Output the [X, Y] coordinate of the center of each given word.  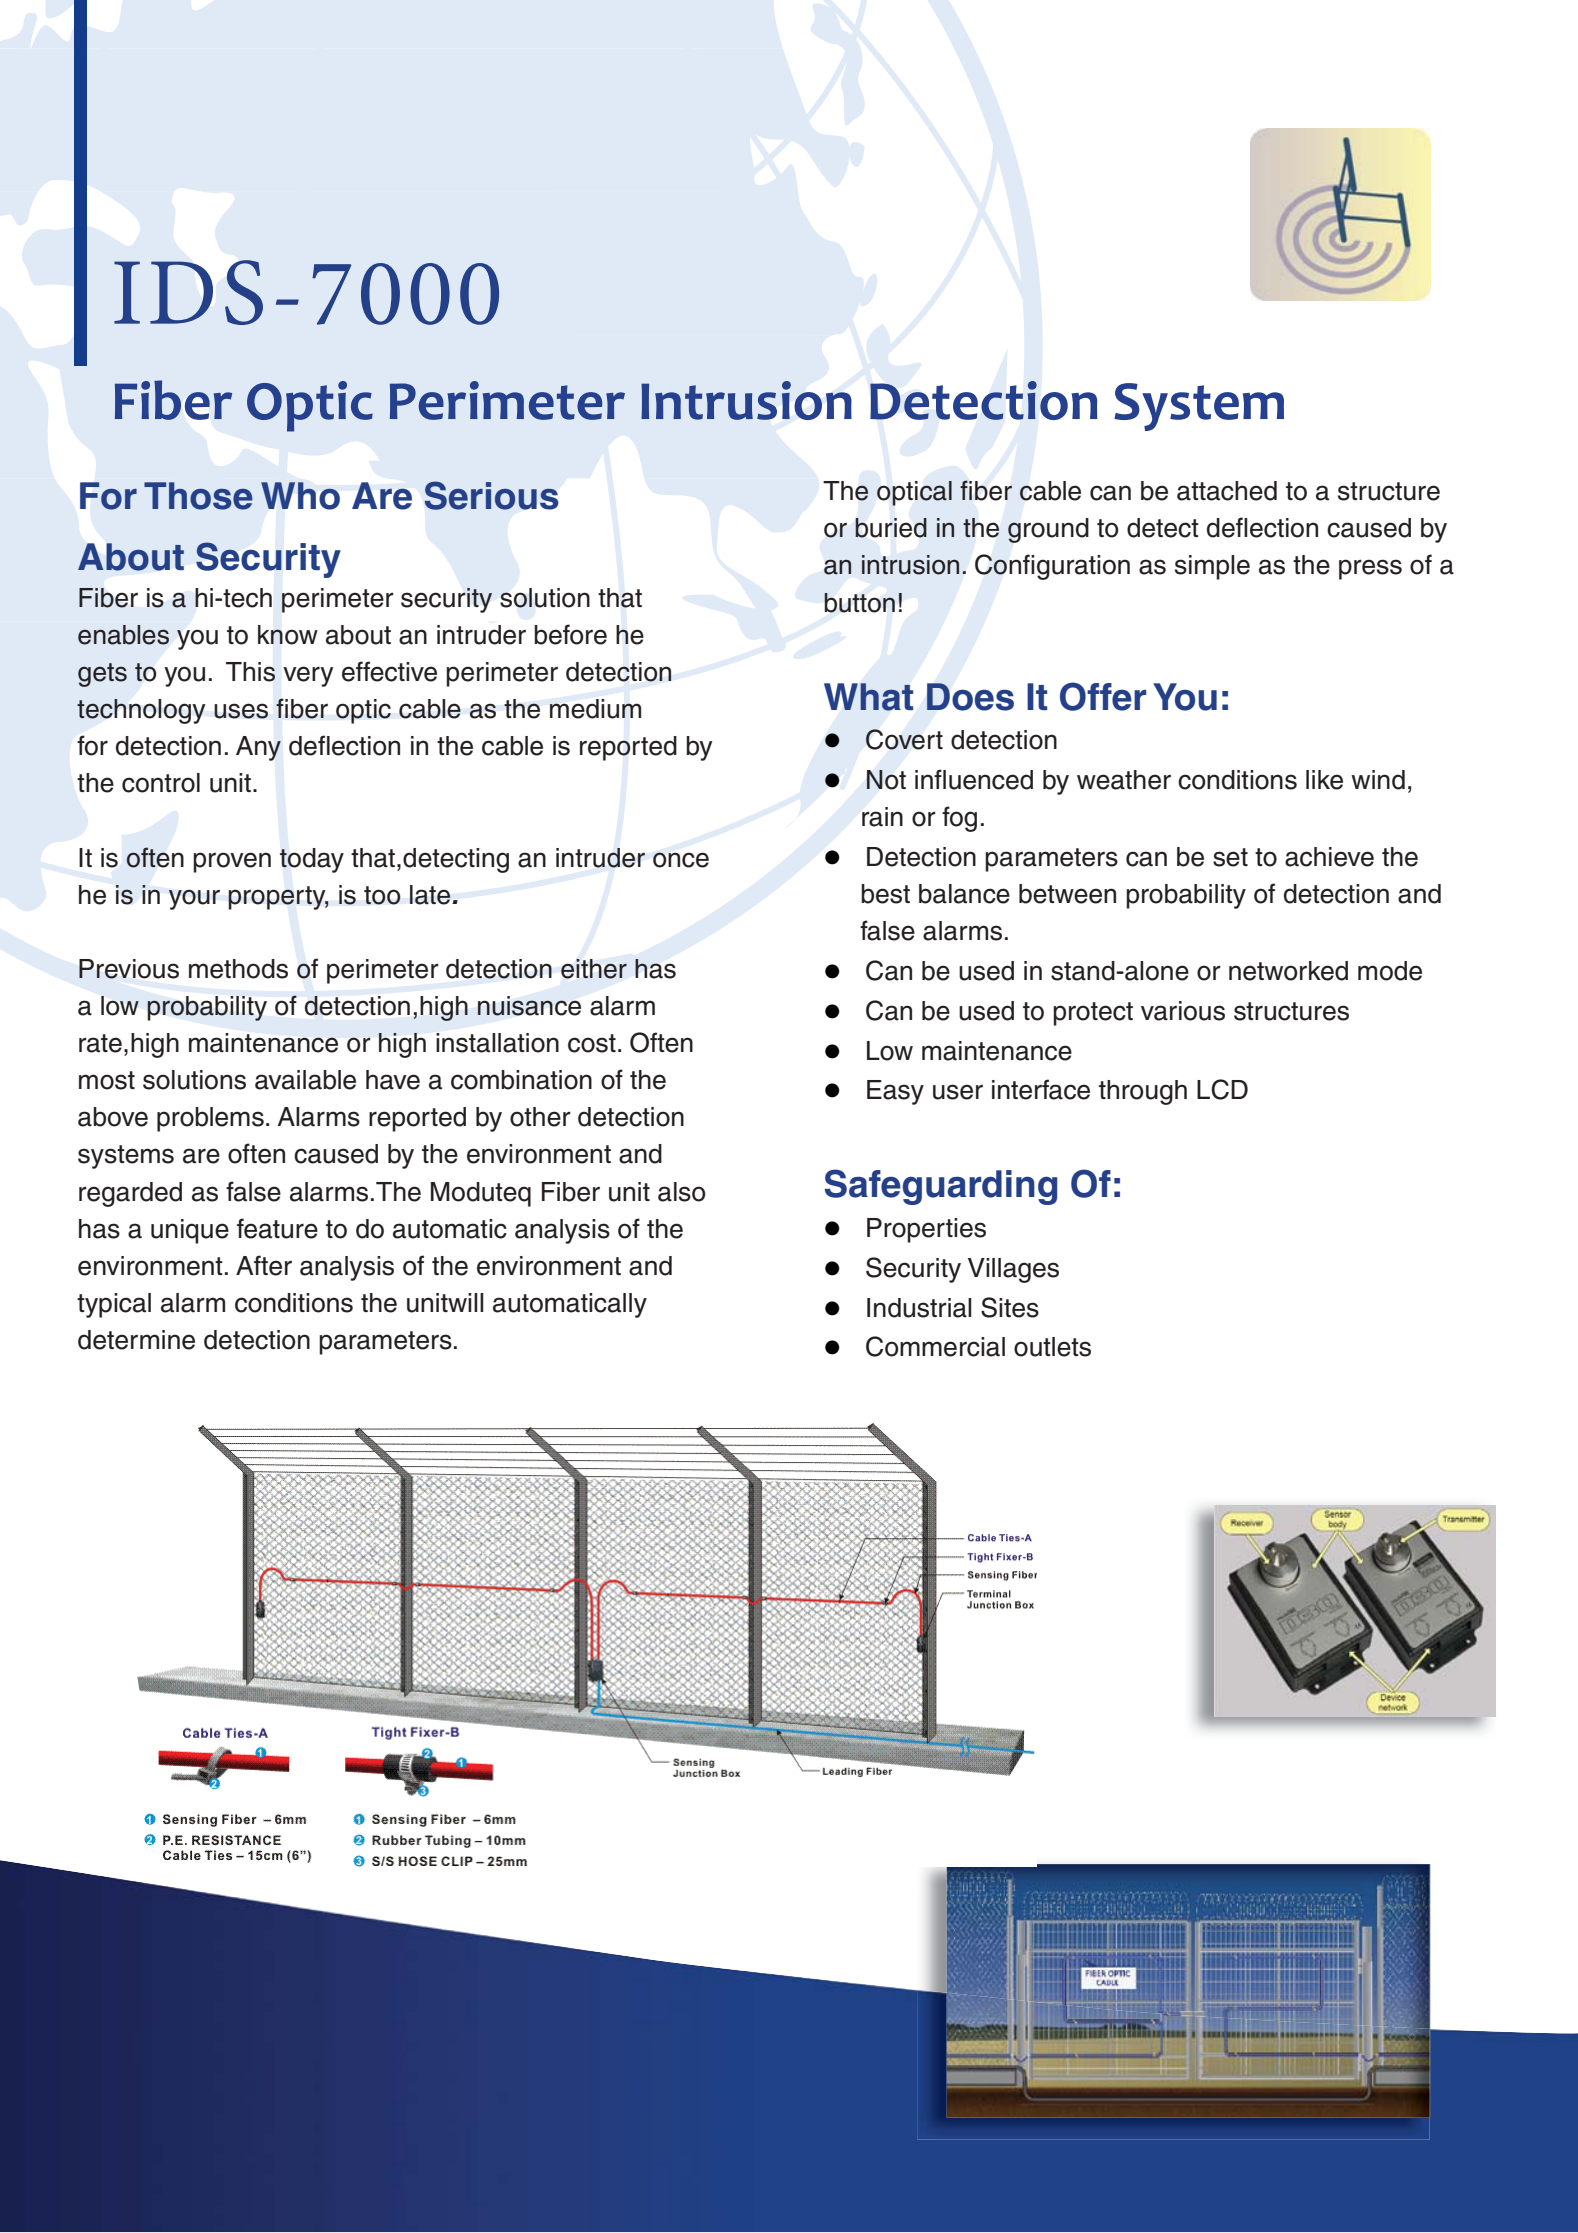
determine [136, 1340]
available [305, 1080]
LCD [1222, 1089]
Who [300, 496]
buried [891, 528]
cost [592, 1043]
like [1324, 780]
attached [1227, 491]
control [161, 783]
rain [882, 817]
